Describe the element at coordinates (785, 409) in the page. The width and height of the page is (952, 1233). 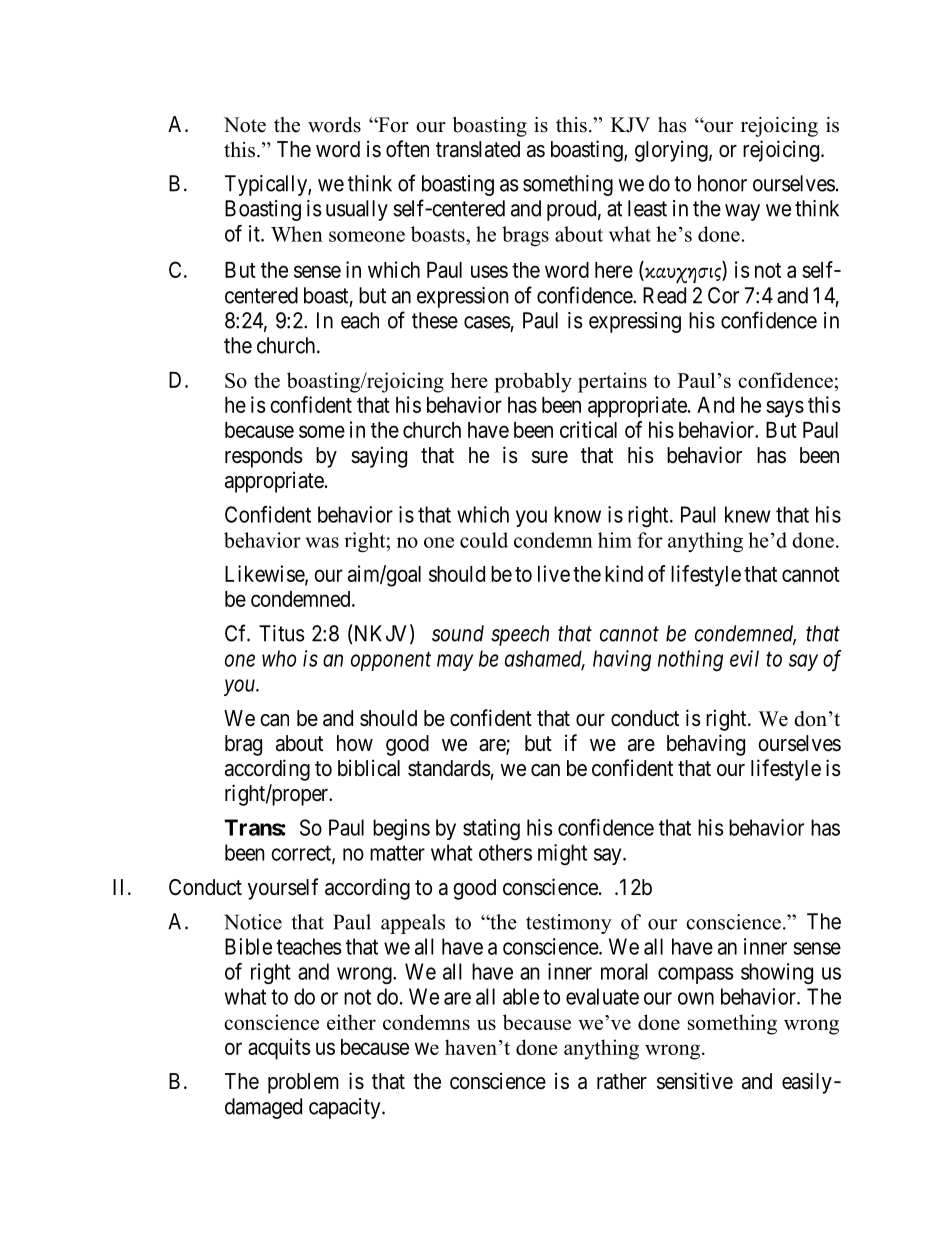
I see `says` at that location.
